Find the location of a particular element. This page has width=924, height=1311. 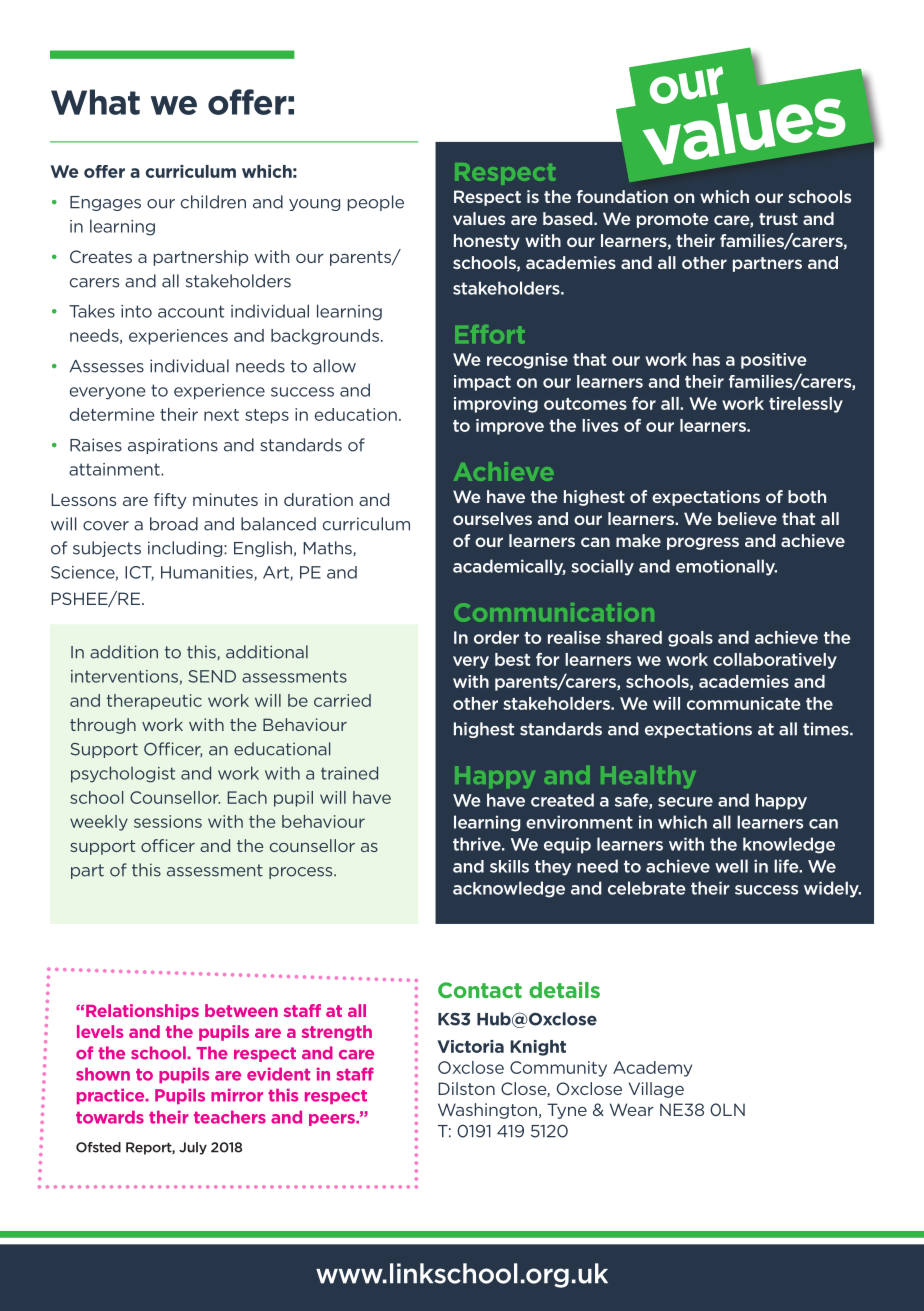

people is located at coordinates (376, 203).
